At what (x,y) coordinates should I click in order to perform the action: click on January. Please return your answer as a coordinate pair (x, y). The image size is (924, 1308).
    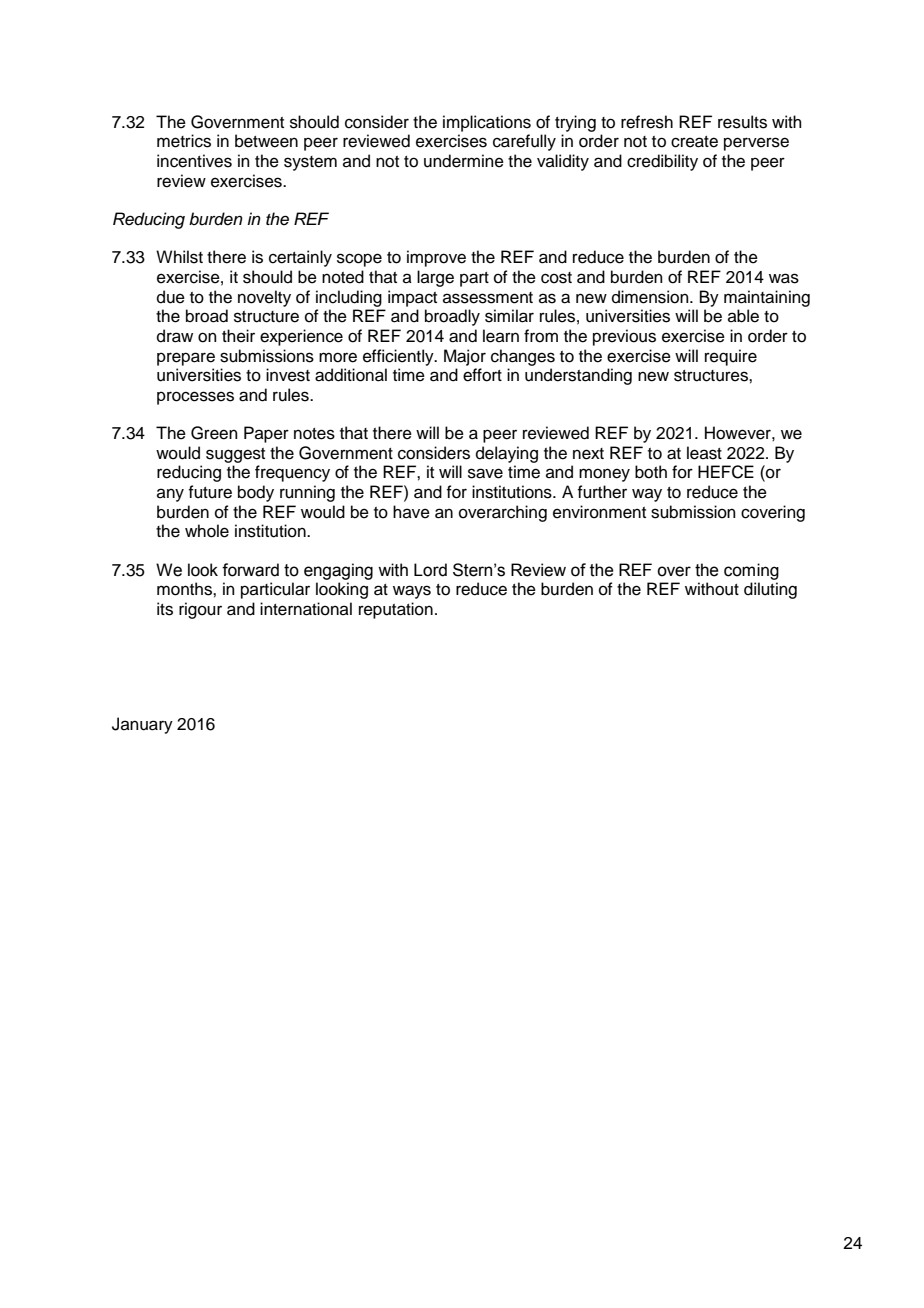
    Looking at the image, I should click on (142, 725).
